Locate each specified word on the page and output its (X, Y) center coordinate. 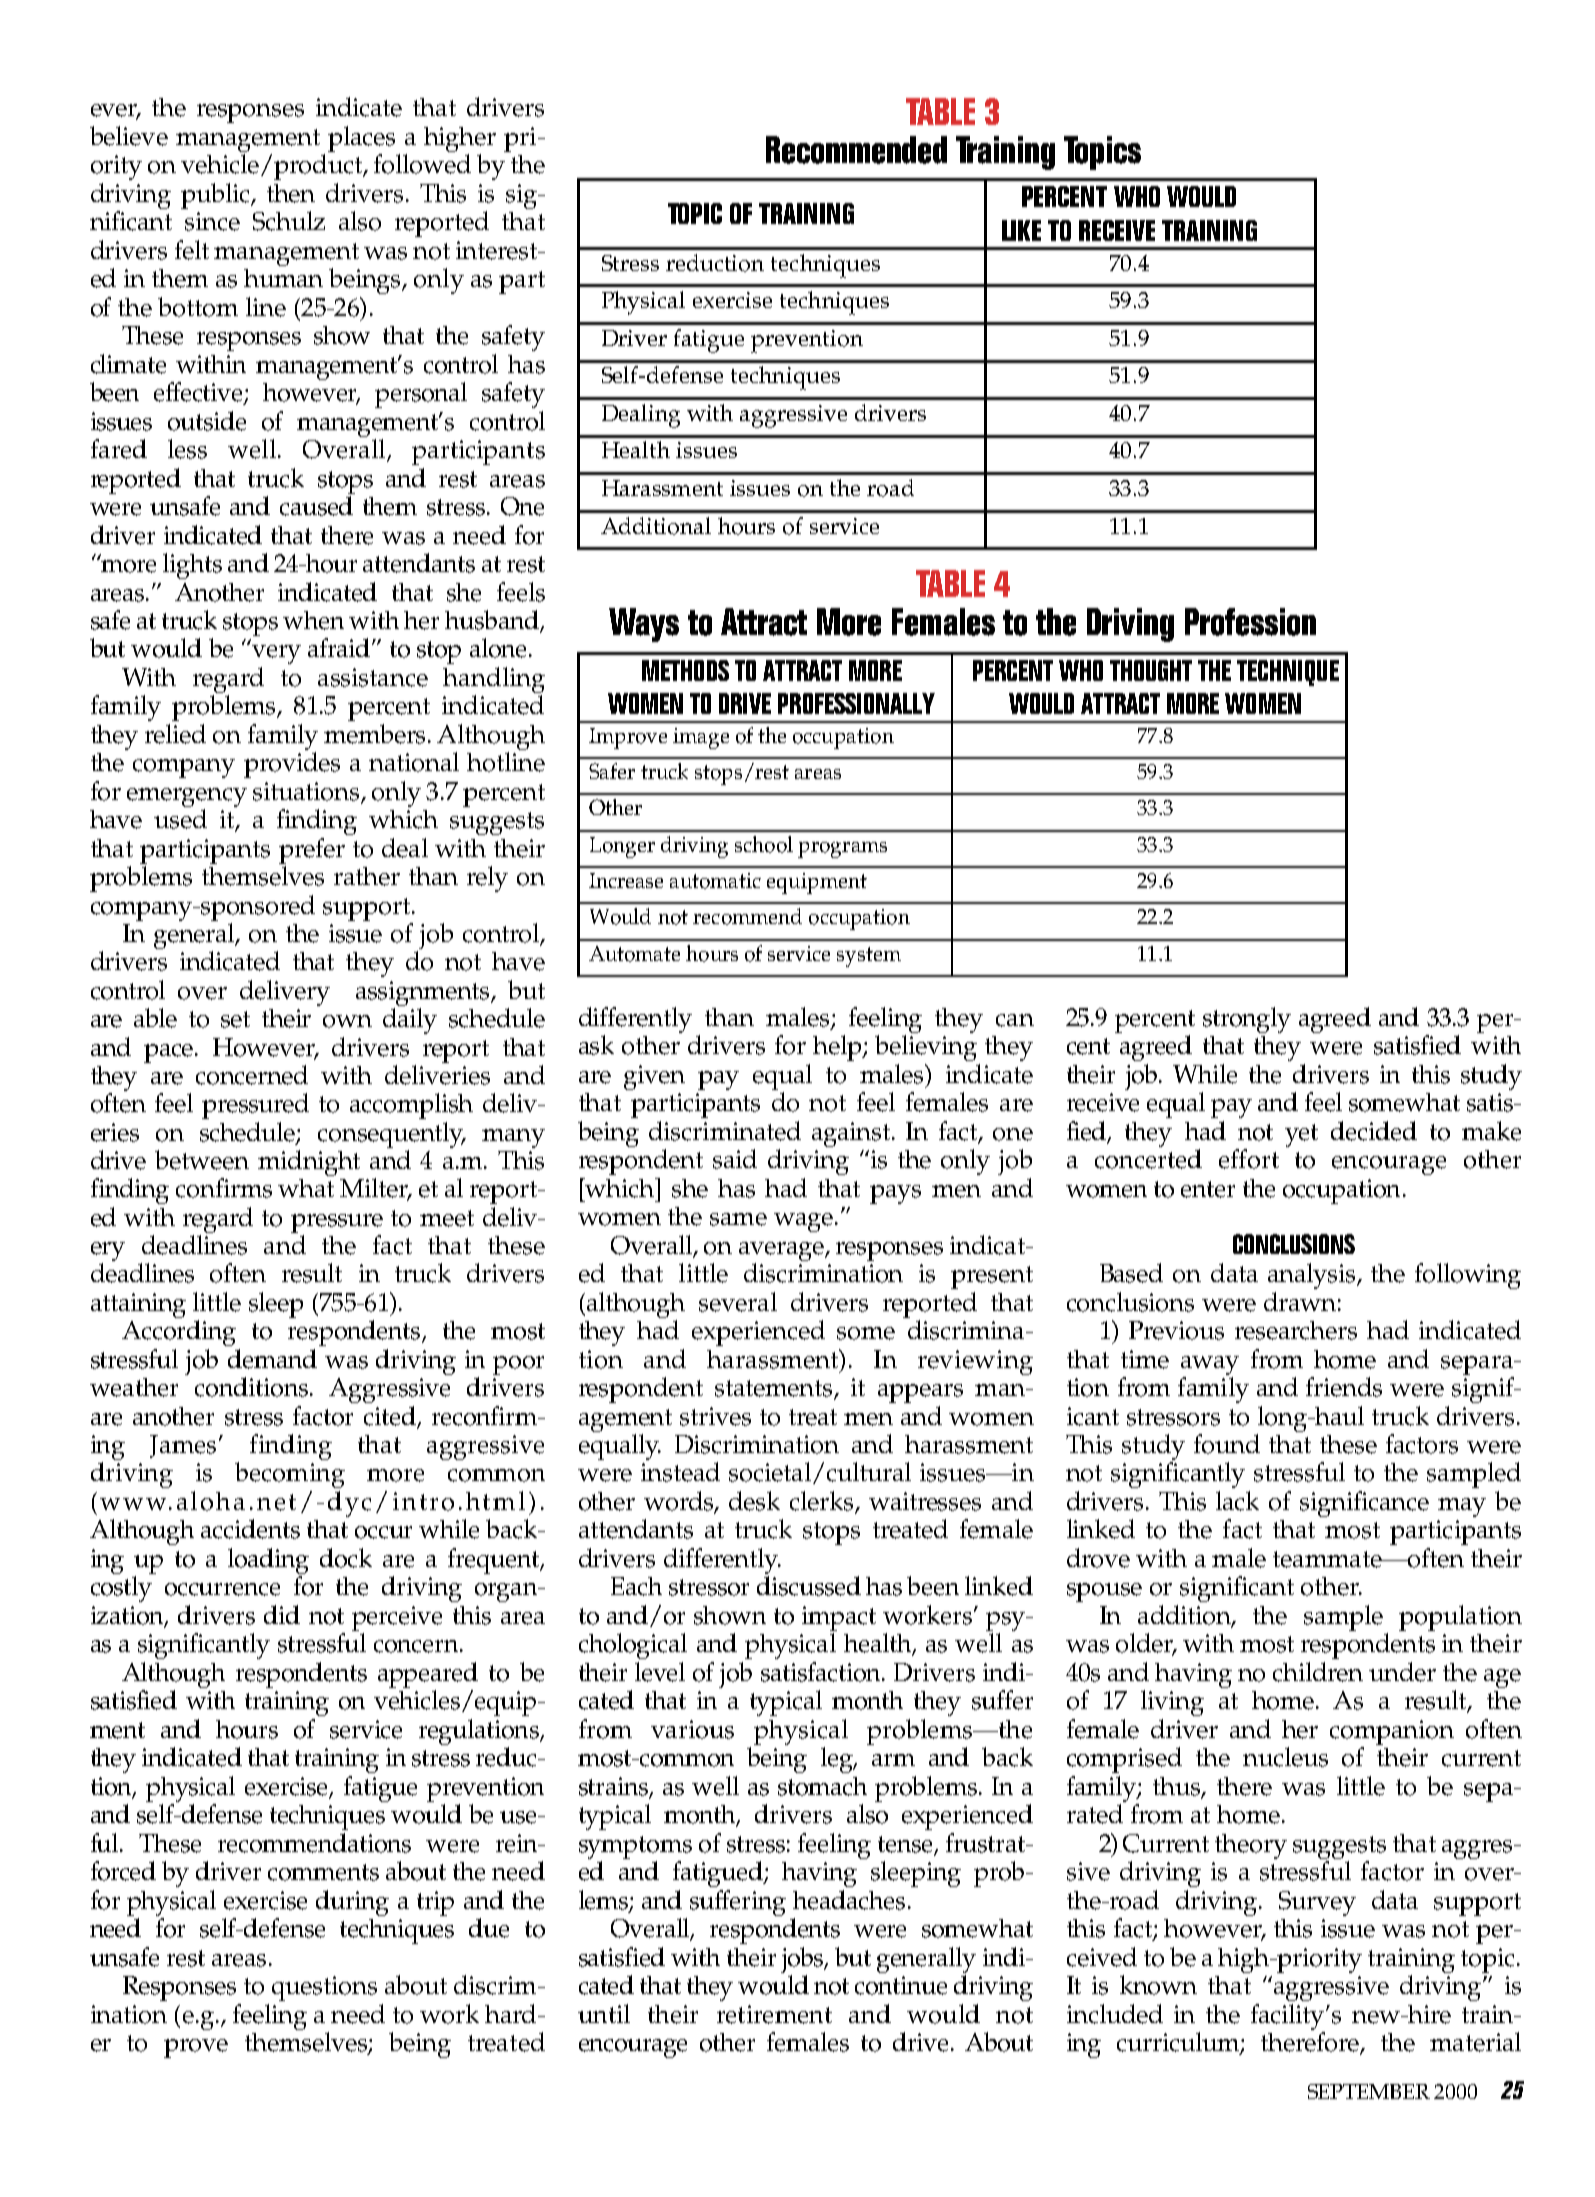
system (869, 957)
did (282, 1614)
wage (803, 1222)
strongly (1247, 1020)
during (352, 1903)
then (291, 193)
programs (842, 850)
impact (839, 1620)
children (1318, 1672)
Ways (644, 625)
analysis (1313, 1276)
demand (272, 1359)
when (313, 620)
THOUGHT (1151, 670)
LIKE (1021, 230)
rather (367, 876)
